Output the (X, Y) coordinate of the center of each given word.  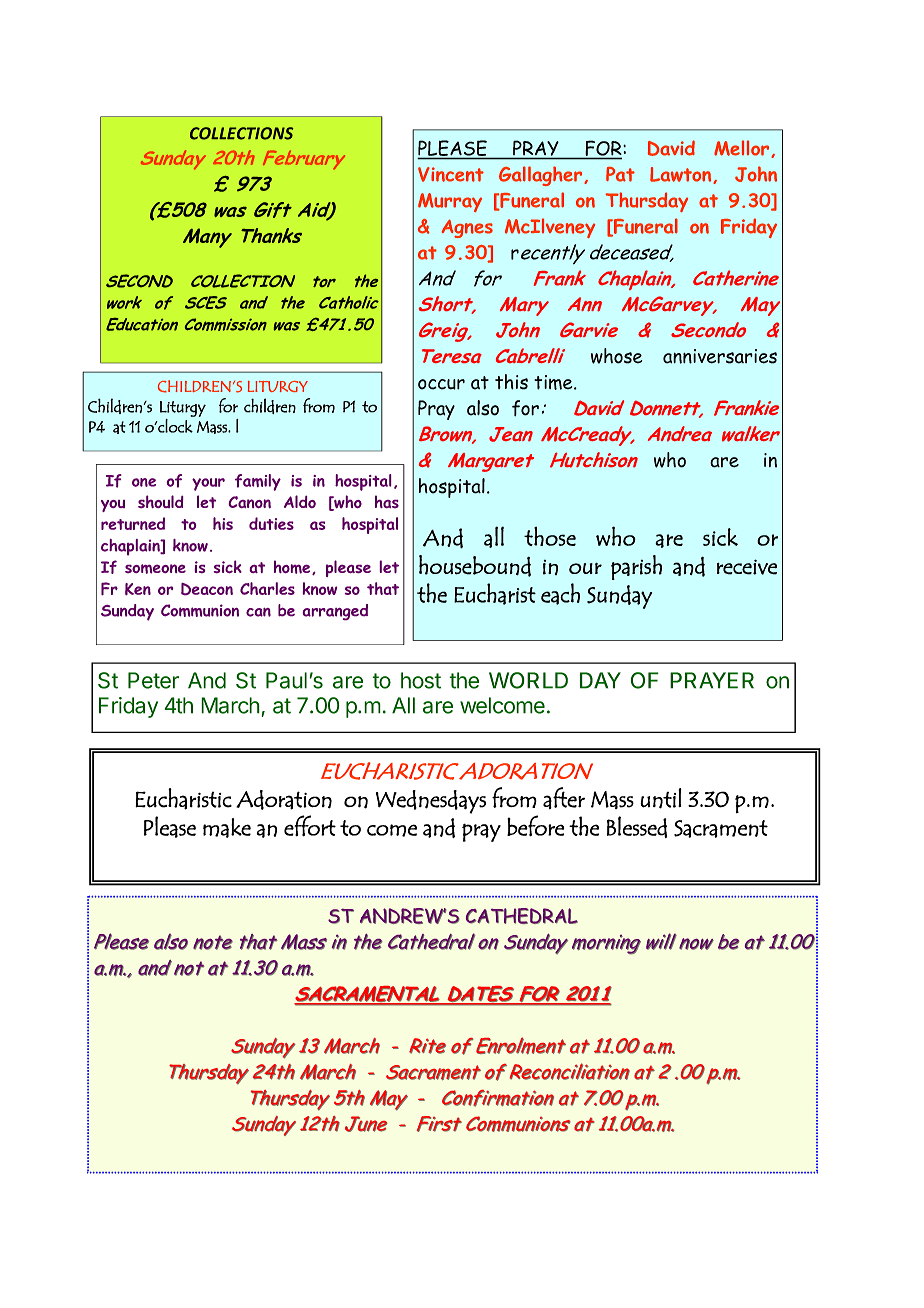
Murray (450, 202)
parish (636, 567)
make (227, 828)
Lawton (682, 175)
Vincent (451, 174)
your (208, 484)
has (387, 501)
